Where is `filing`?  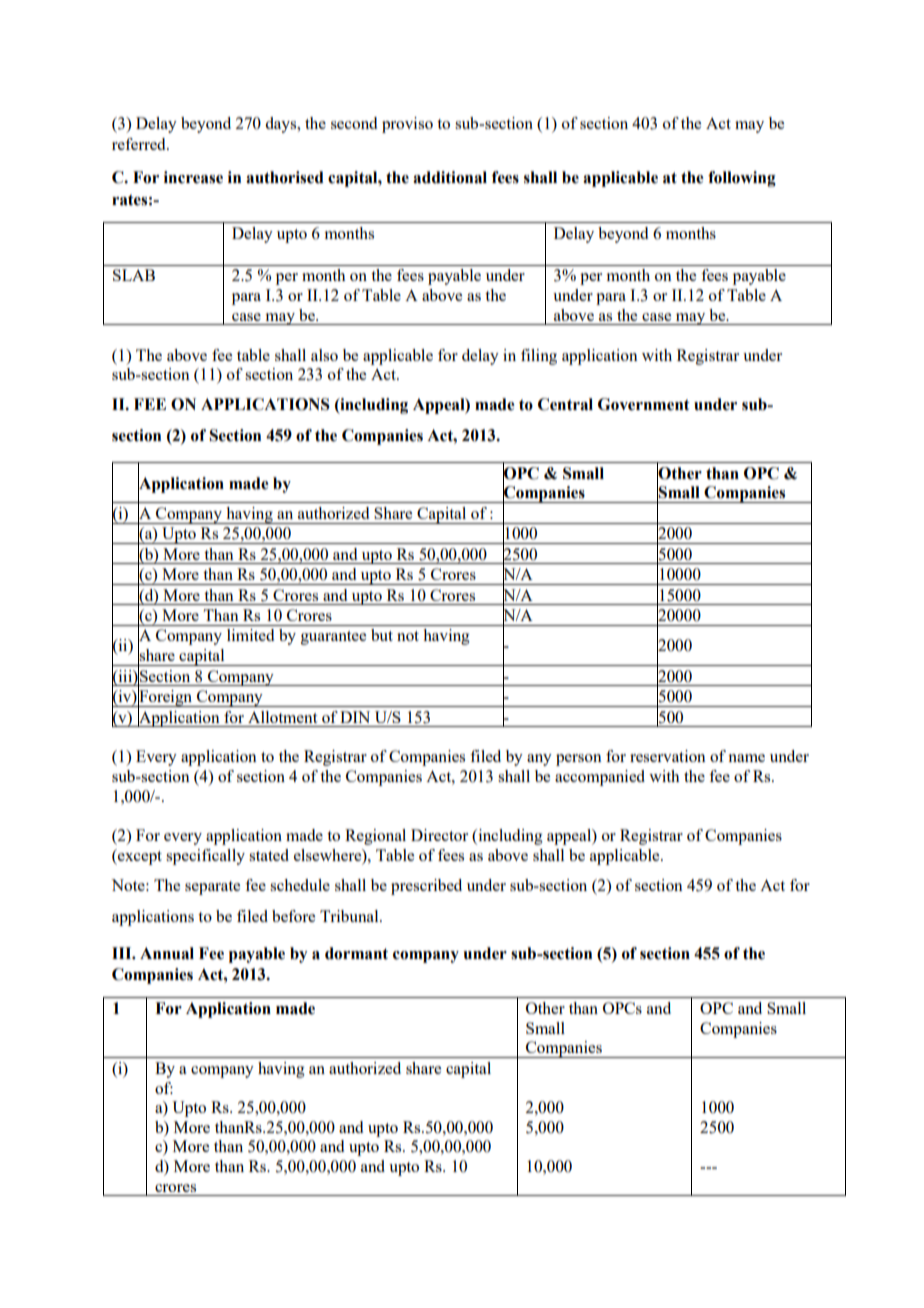 filing is located at coordinates (539, 357).
